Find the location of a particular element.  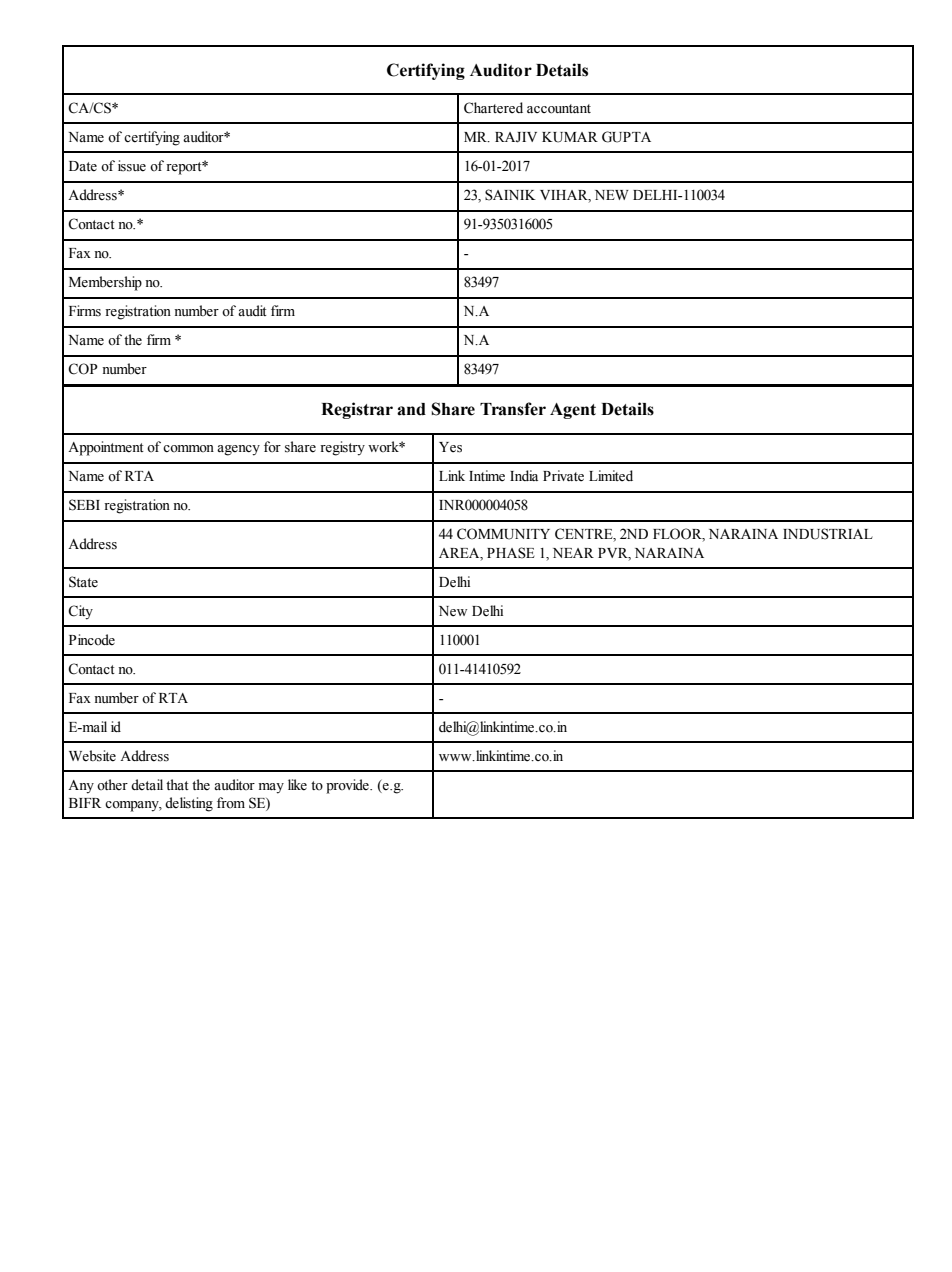

Limited is located at coordinates (611, 476).
